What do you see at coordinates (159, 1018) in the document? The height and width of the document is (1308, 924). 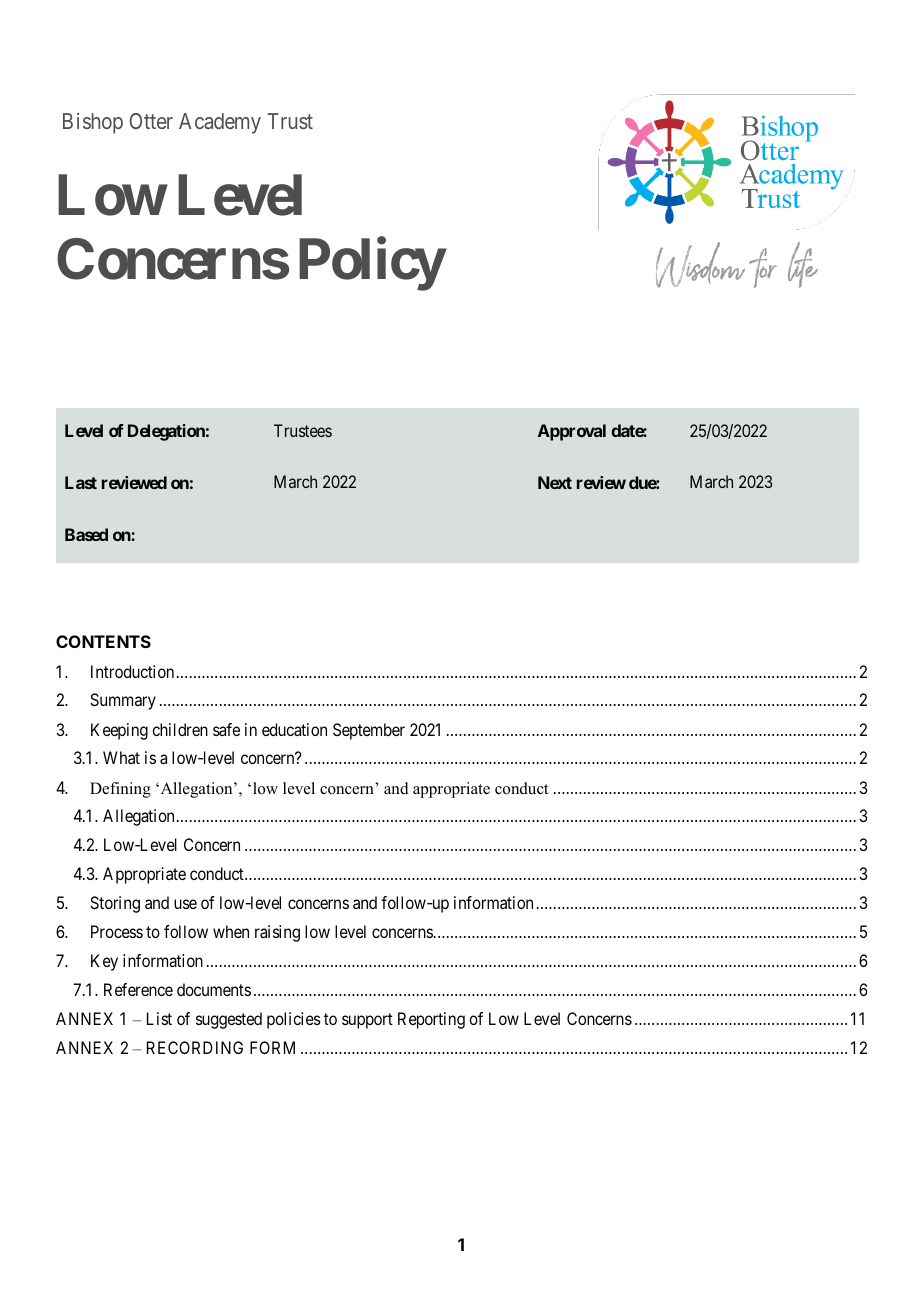 I see `List` at bounding box center [159, 1018].
